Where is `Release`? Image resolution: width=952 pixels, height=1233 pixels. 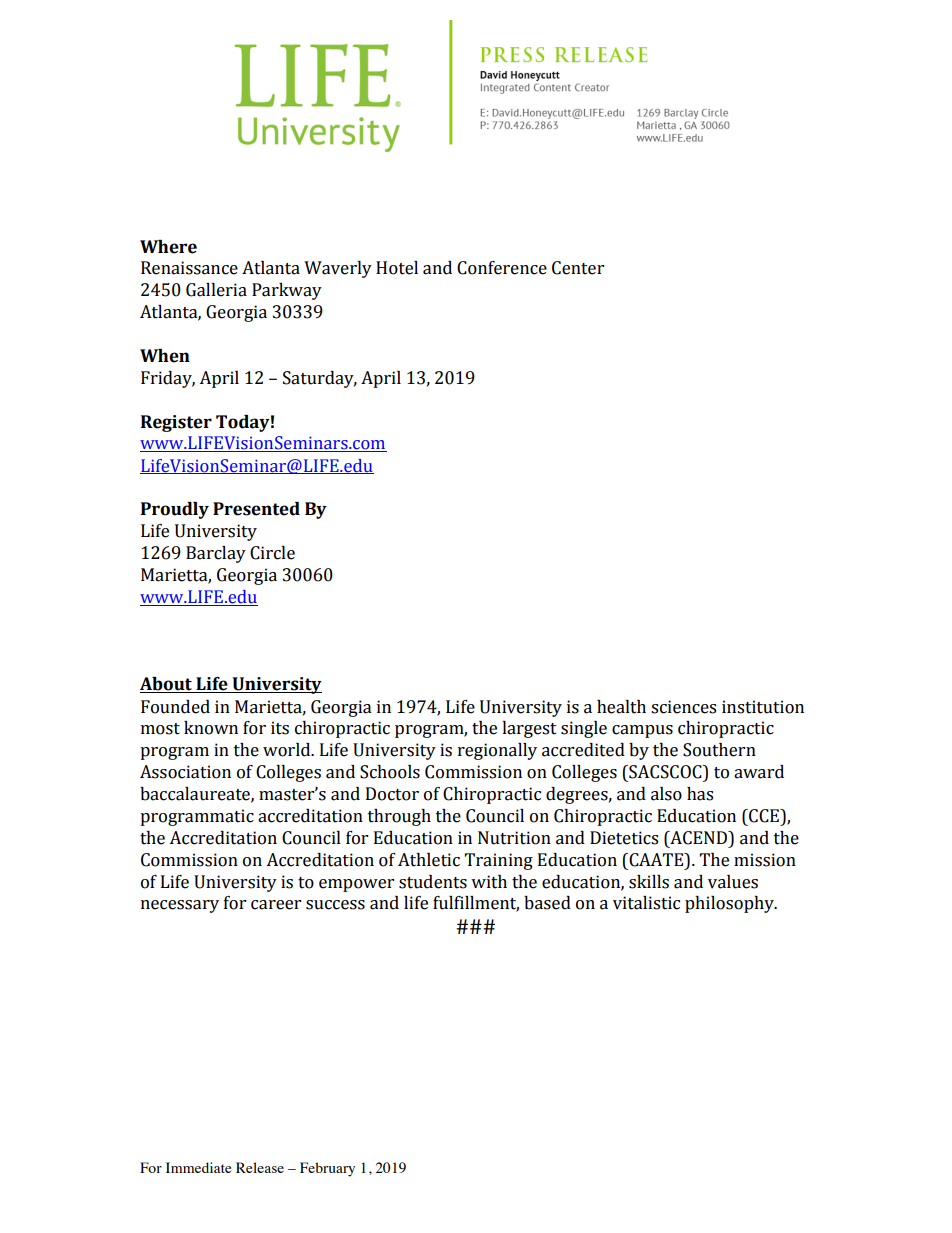
Release is located at coordinates (260, 1167).
